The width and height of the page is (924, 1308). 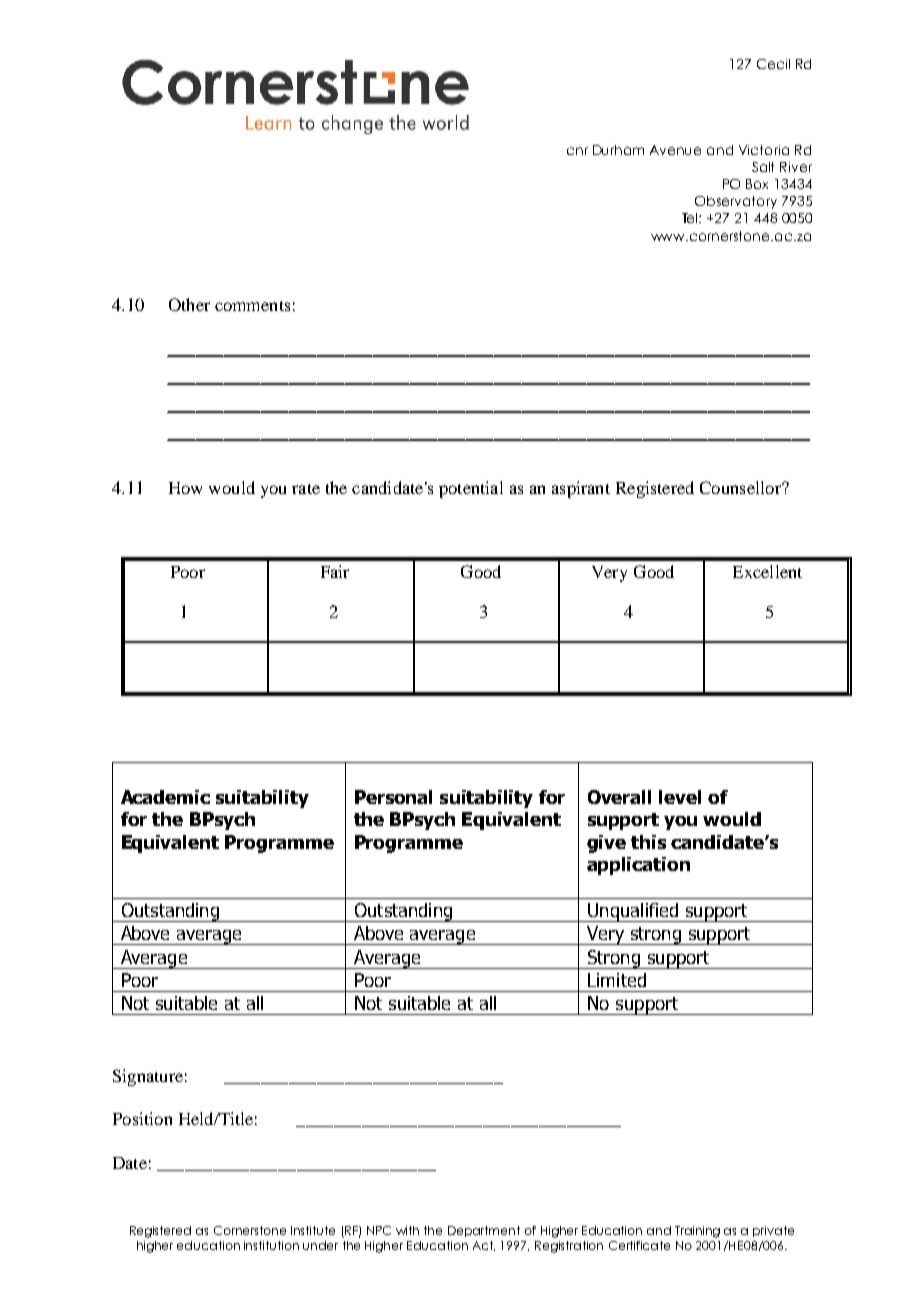 I want to click on institution, so click(x=271, y=1245).
